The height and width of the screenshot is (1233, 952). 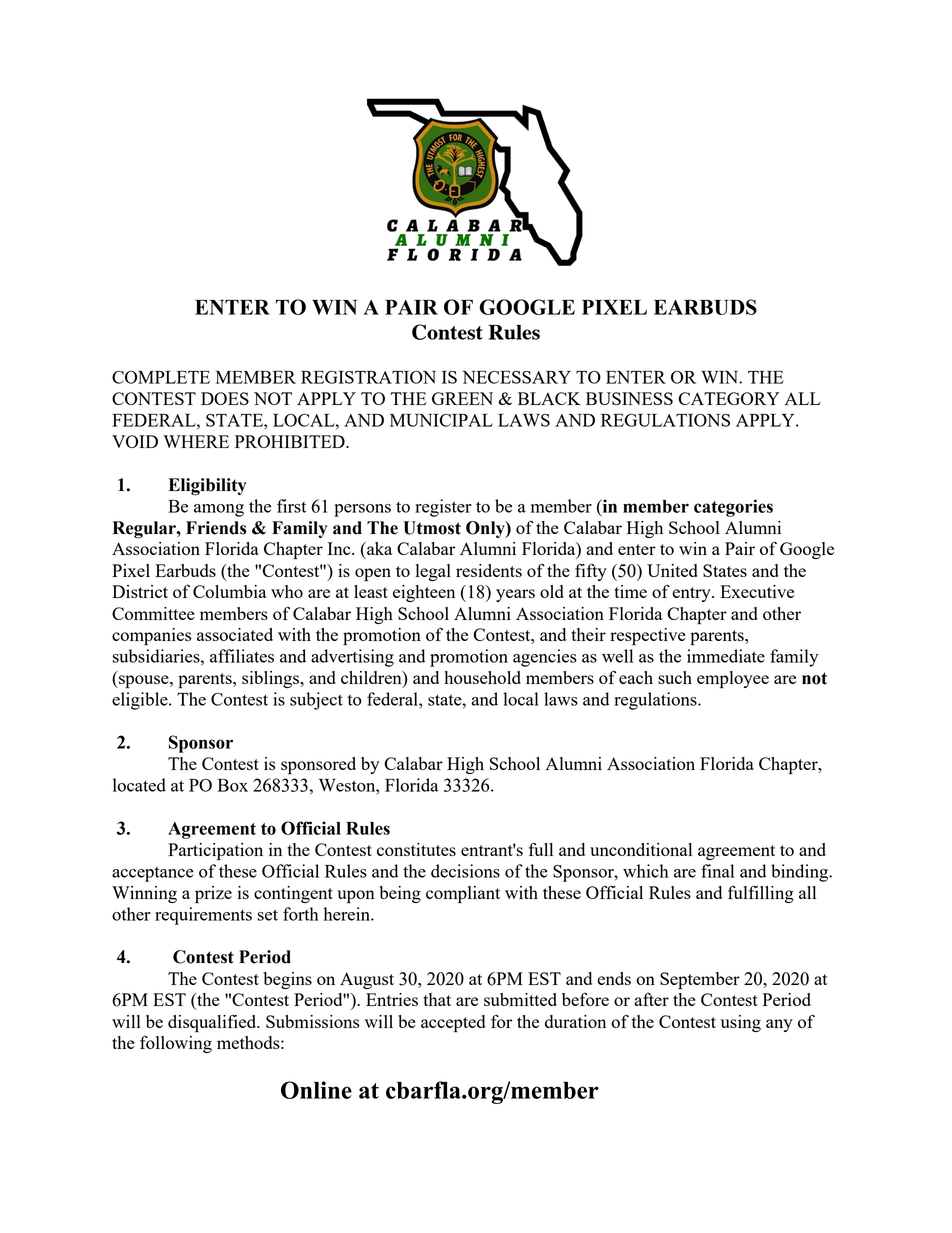 I want to click on CATEGORY, so click(x=729, y=398).
